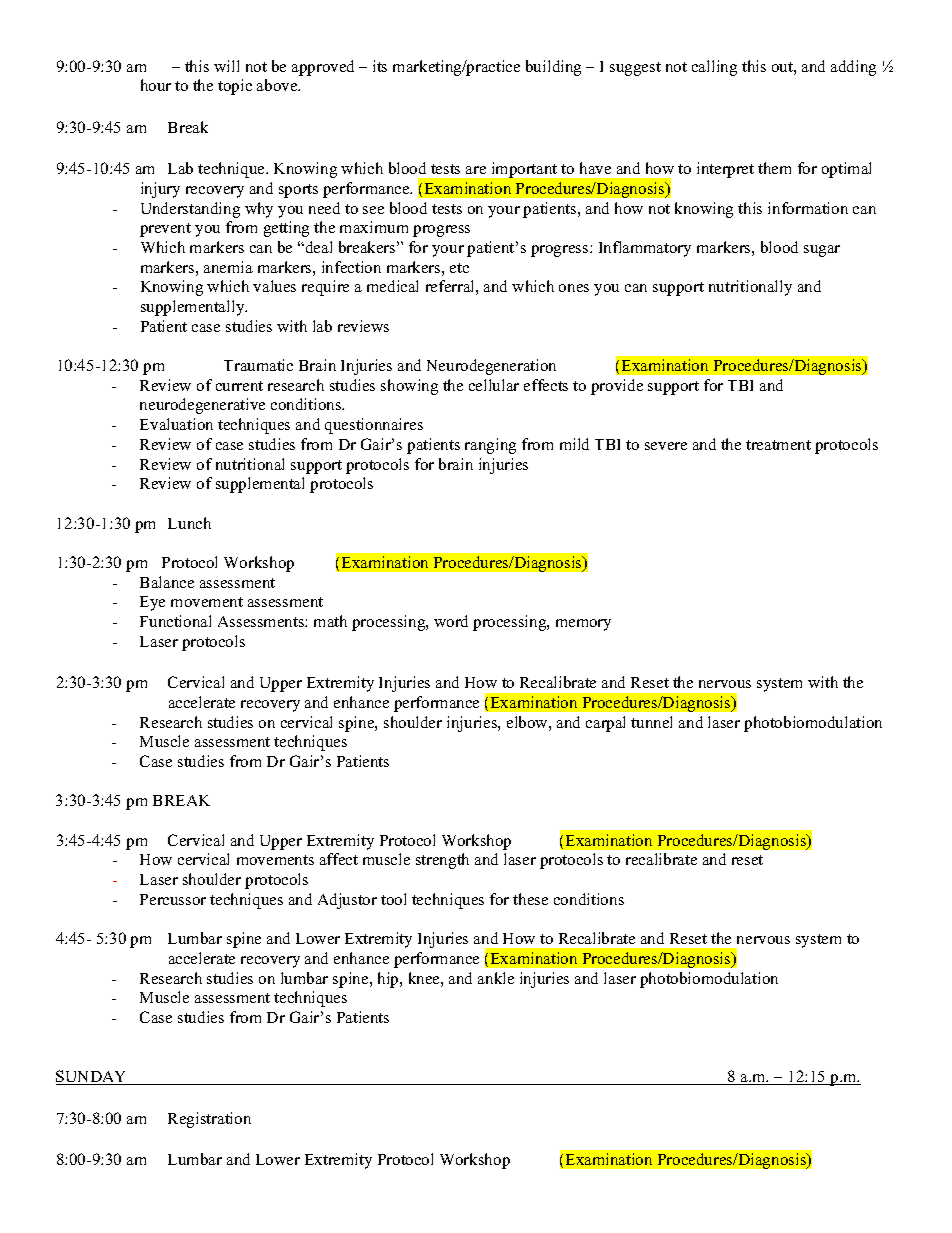 This screenshot has height=1233, width=952. I want to click on affect, so click(339, 859).
